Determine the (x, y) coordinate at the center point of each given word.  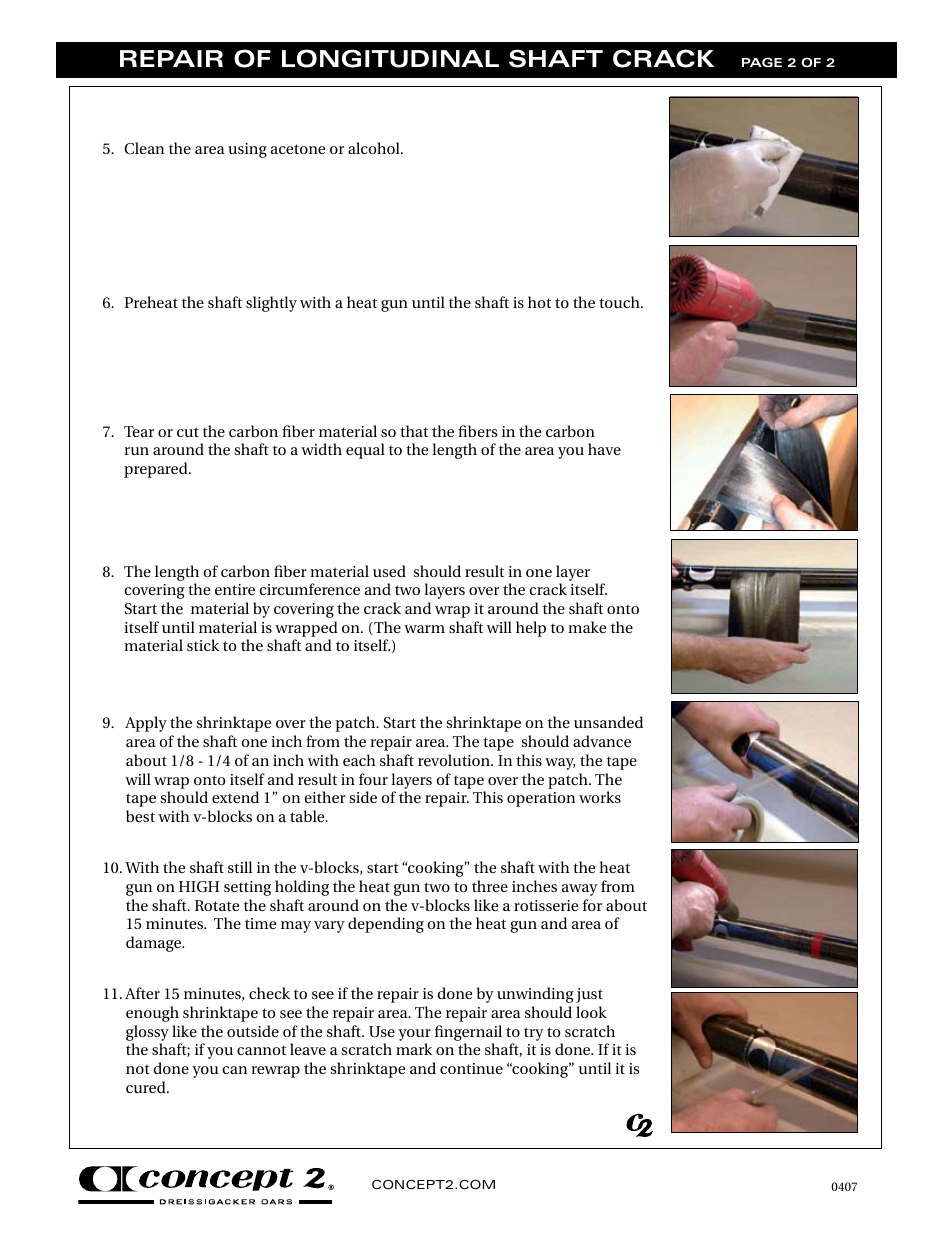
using (247, 150)
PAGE (762, 63)
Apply (146, 724)
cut (188, 432)
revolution (455, 760)
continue (471, 1068)
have (604, 449)
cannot (261, 1050)
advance (602, 741)
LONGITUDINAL (390, 58)
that (414, 431)
